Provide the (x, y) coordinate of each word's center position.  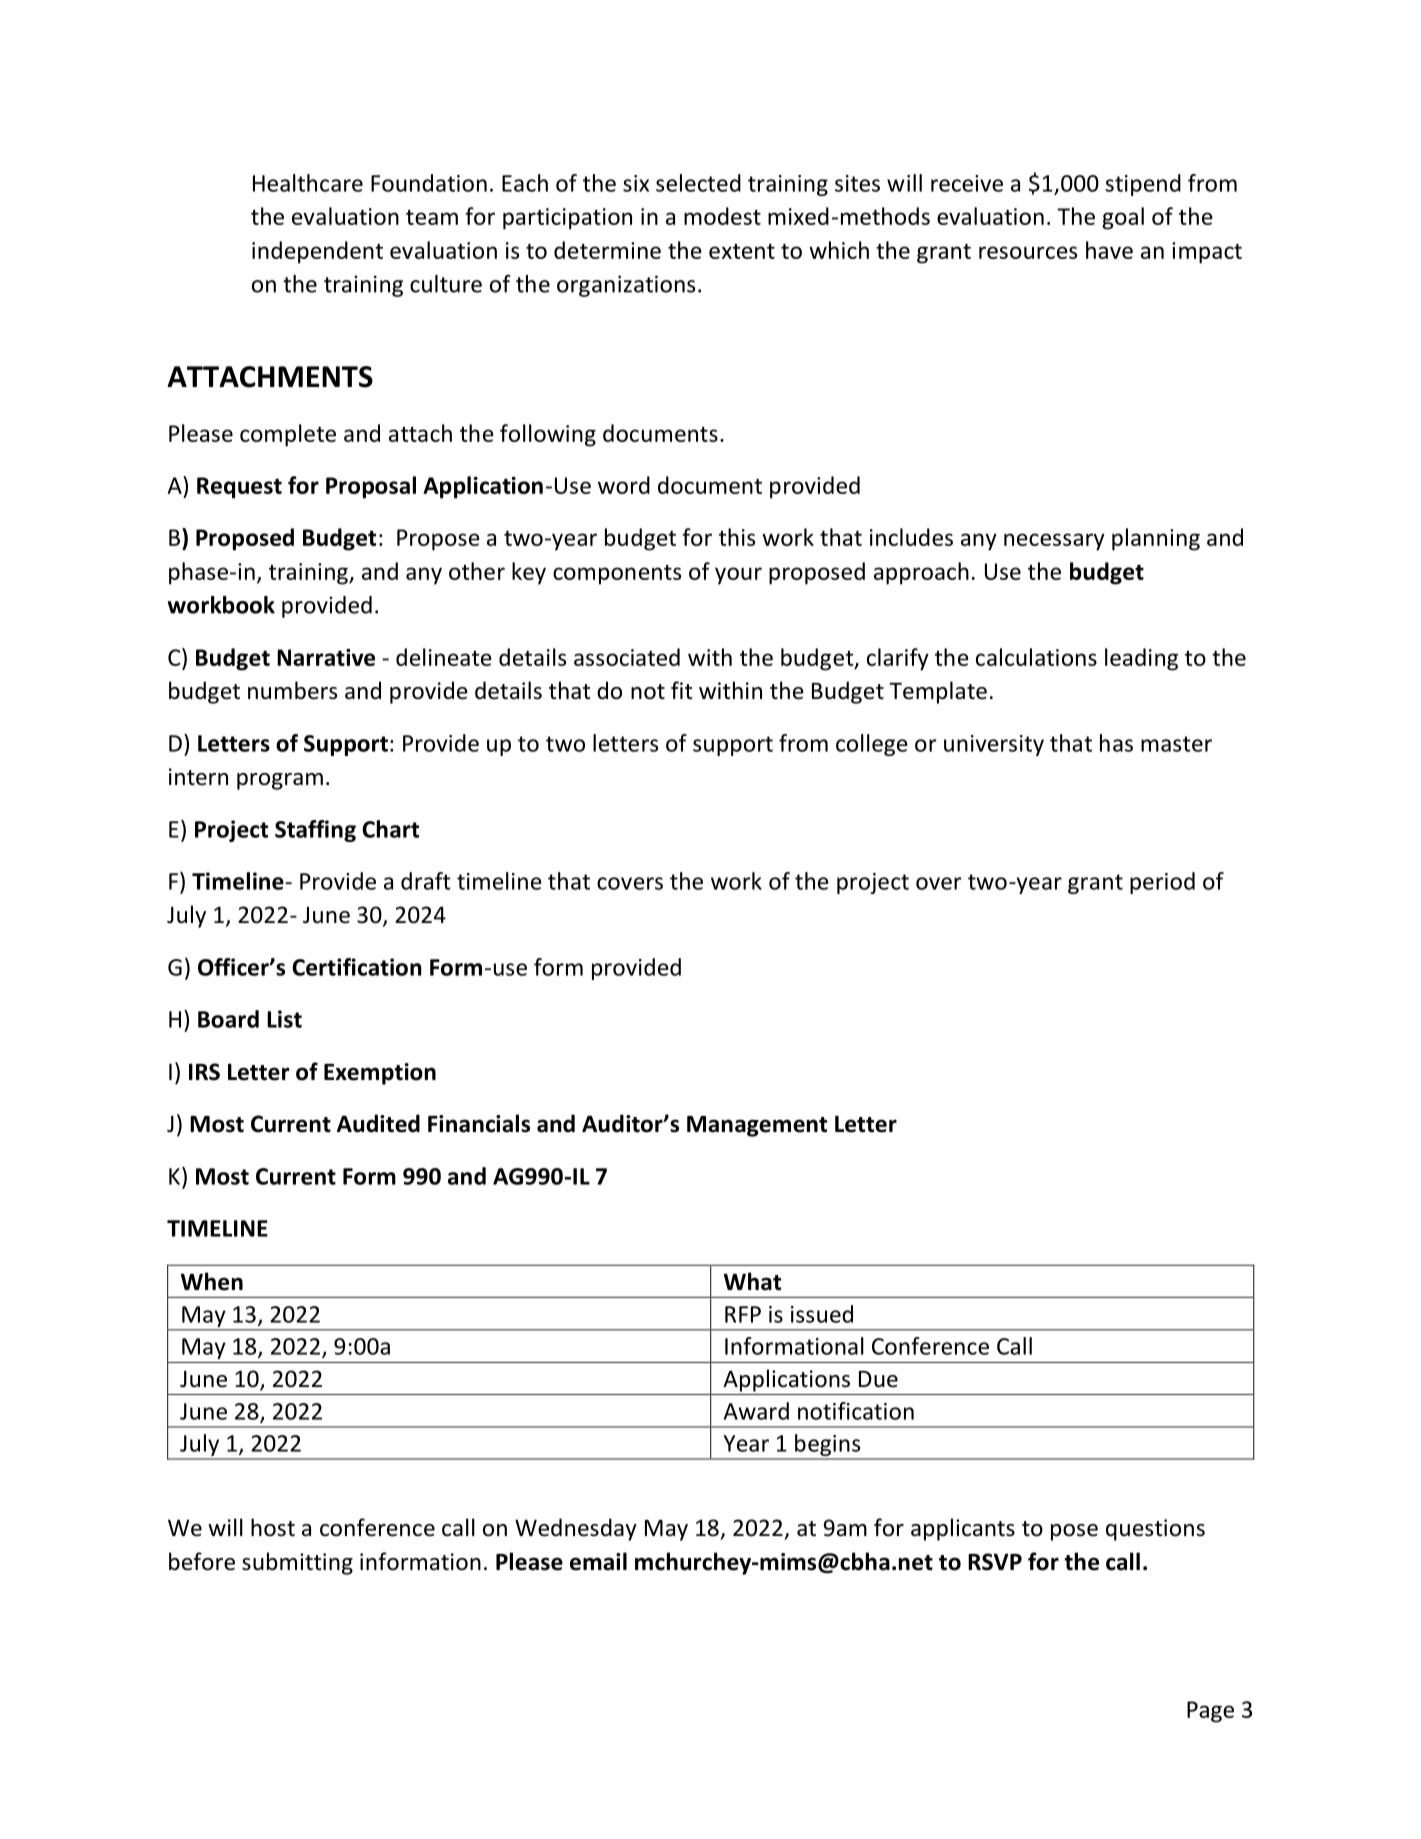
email (598, 1561)
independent (317, 252)
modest (722, 216)
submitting (297, 1563)
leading (1141, 659)
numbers (292, 690)
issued (822, 1314)
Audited (378, 1123)
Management (757, 1126)
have (1109, 250)
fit (681, 690)
